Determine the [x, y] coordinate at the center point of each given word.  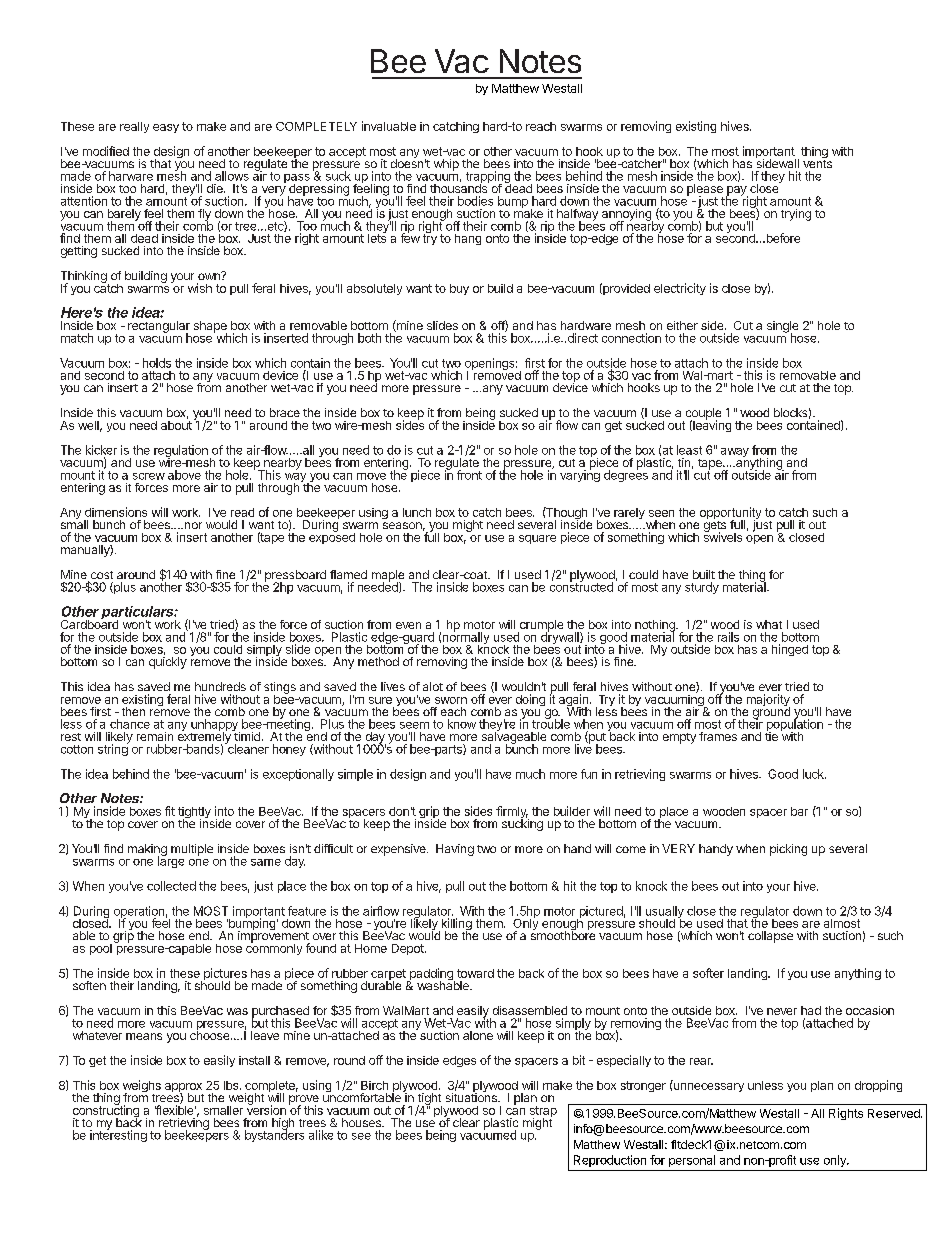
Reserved [895, 1113]
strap [543, 1113]
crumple [540, 627]
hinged [790, 650]
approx [184, 1089]
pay [737, 192]
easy [166, 128]
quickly [168, 663]
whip [446, 165]
